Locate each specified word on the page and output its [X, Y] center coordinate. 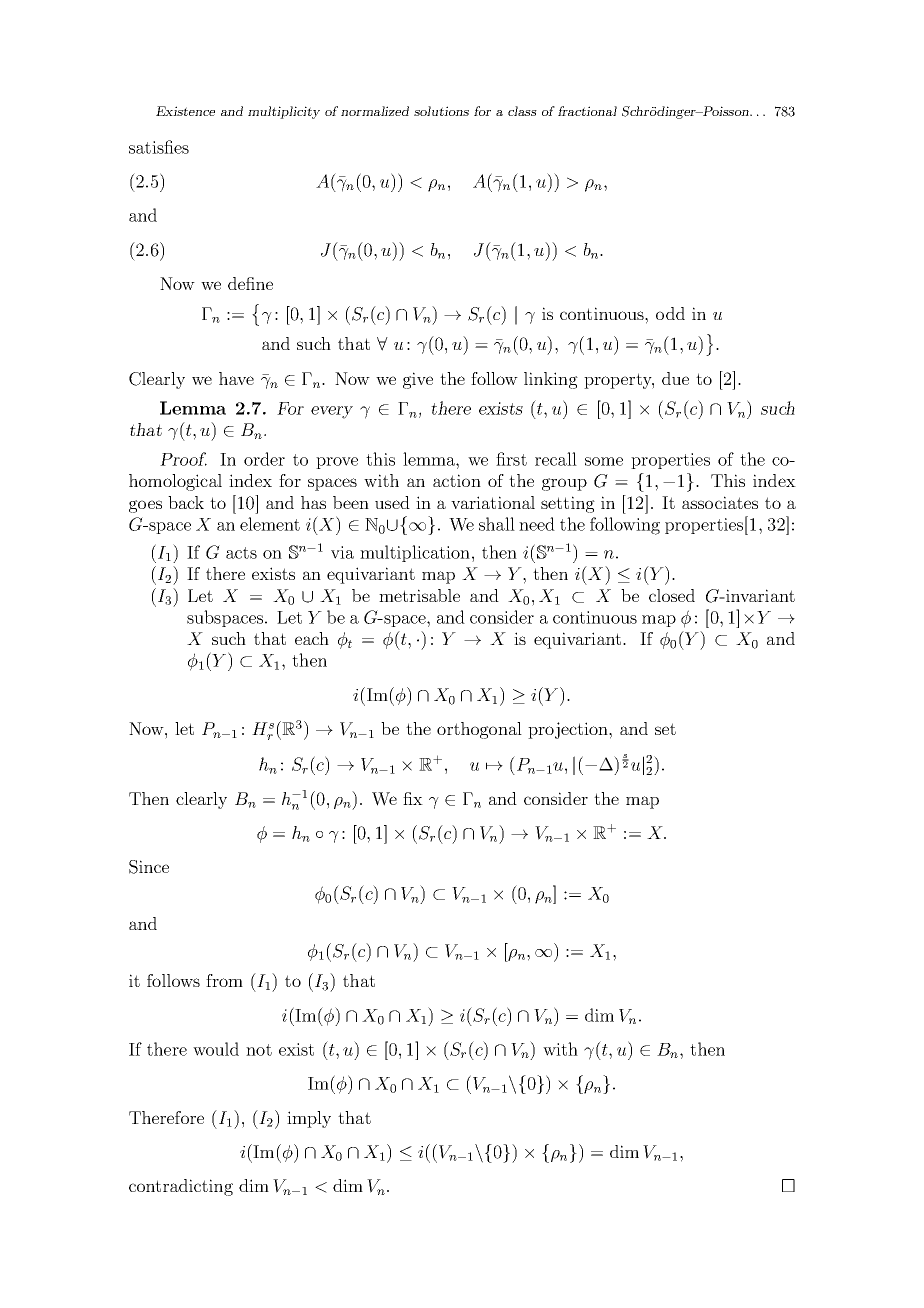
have [236, 378]
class [522, 111]
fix [413, 798]
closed [672, 595]
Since [149, 867]
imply [309, 1119]
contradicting [181, 1187]
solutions [441, 111]
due [675, 378]
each [312, 638]
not [259, 1050]
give [418, 380]
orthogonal [479, 730]
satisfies [159, 147]
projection [569, 730]
